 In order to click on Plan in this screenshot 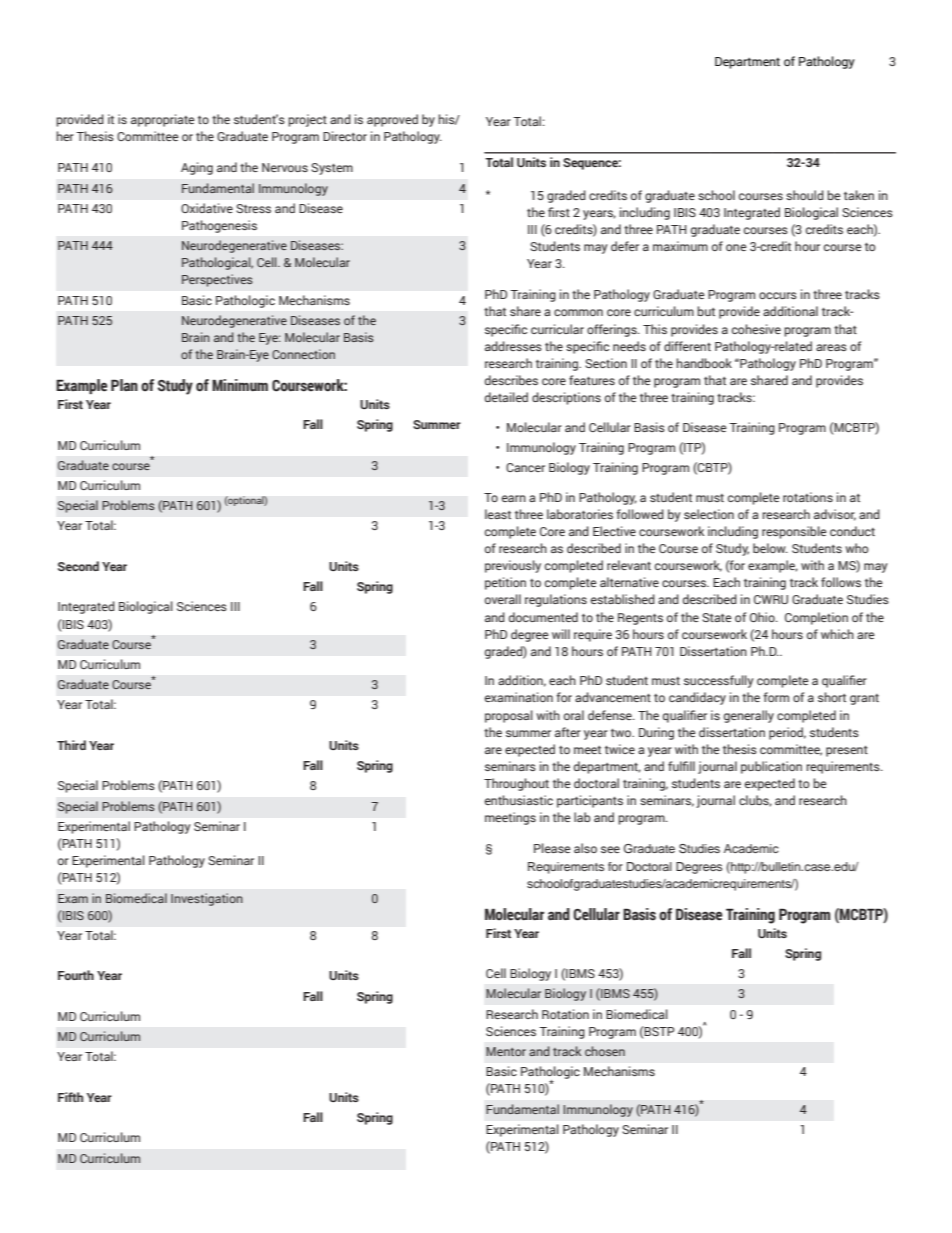, I will do `click(124, 385)`.
